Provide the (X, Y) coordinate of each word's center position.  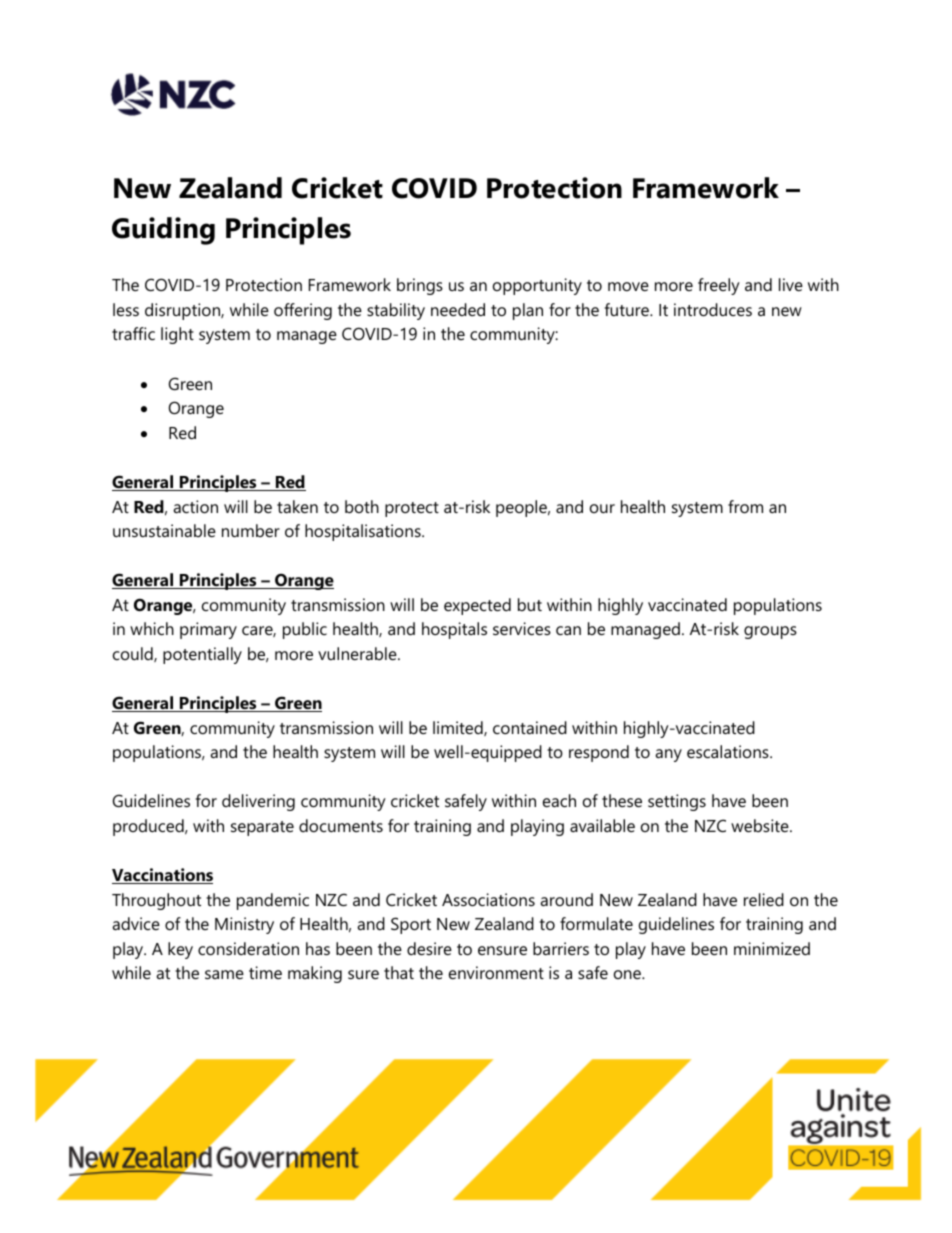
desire (429, 948)
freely (719, 286)
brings (420, 286)
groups (770, 632)
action (195, 506)
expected (477, 606)
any (668, 755)
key (180, 950)
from (745, 506)
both (362, 506)
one (628, 974)
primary (208, 630)
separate (262, 828)
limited (459, 728)
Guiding (163, 231)
